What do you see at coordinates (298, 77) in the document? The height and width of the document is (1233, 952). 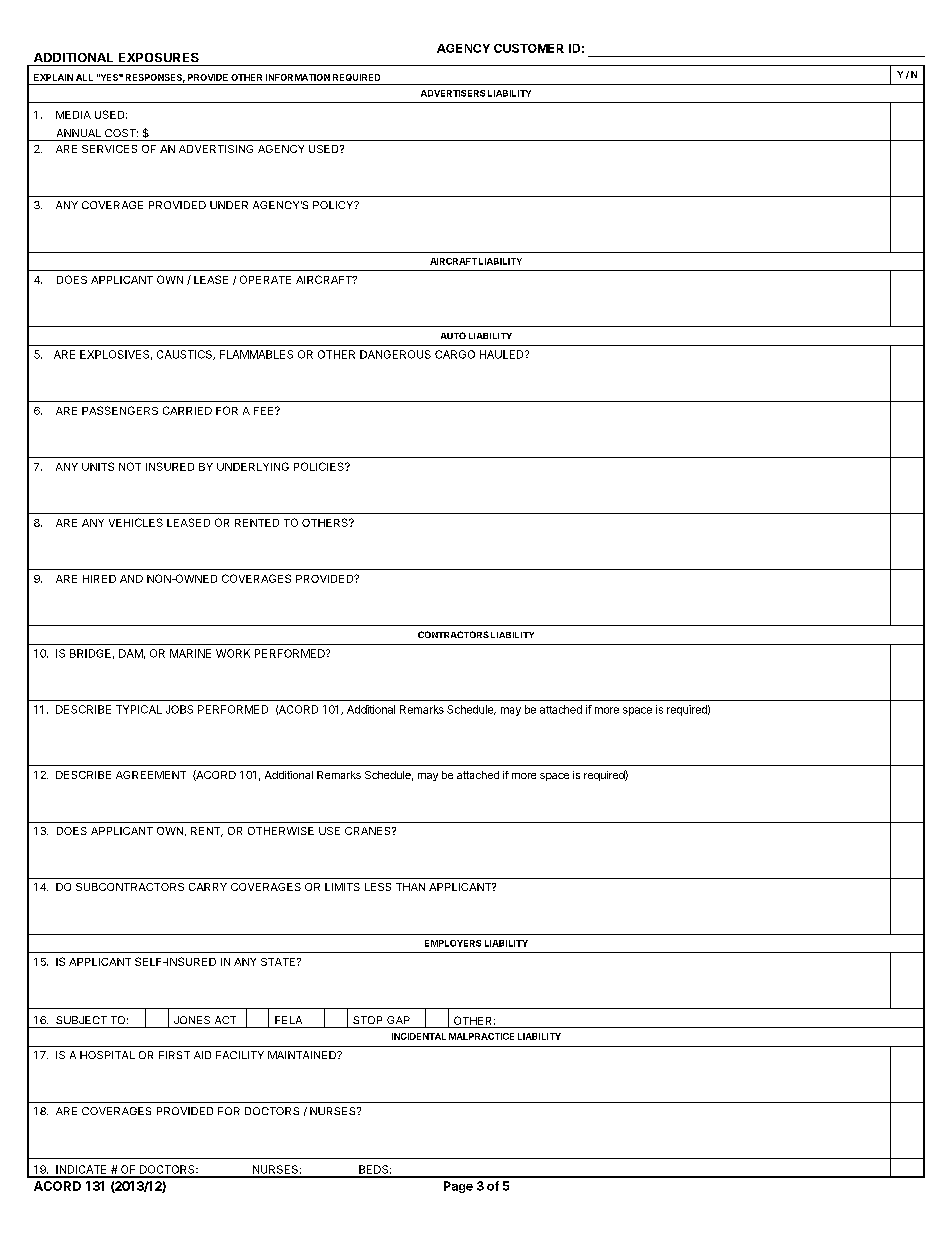 I see `INFORMATION` at bounding box center [298, 77].
